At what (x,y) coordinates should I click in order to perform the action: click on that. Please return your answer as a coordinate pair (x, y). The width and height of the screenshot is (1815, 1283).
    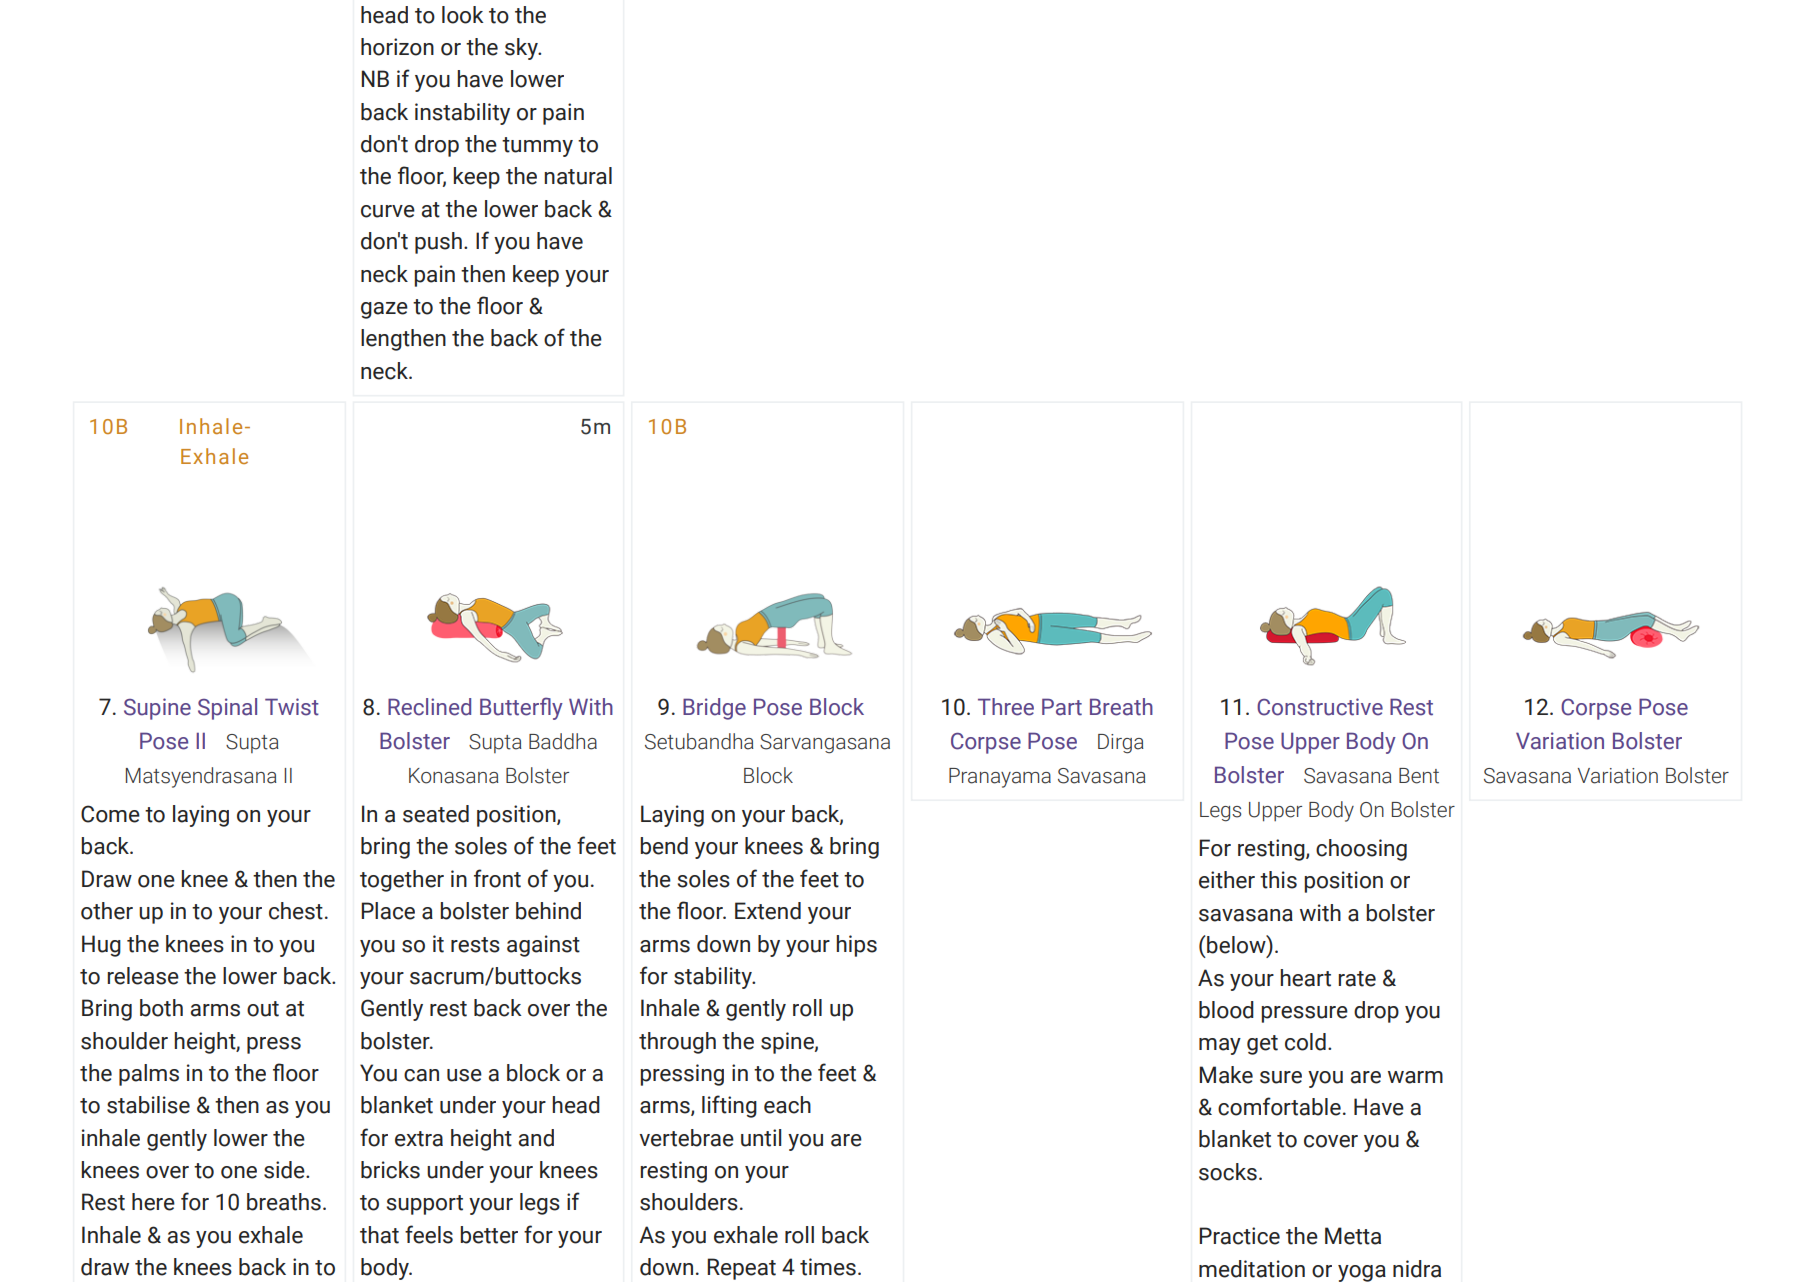
    Looking at the image, I should click on (379, 1235).
